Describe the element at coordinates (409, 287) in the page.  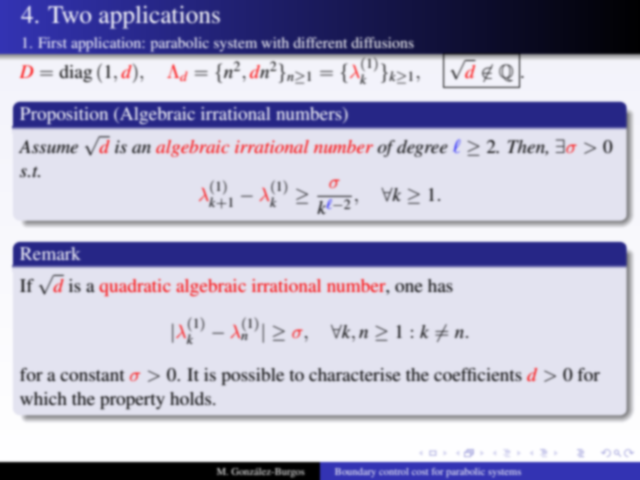
I see `one` at that location.
